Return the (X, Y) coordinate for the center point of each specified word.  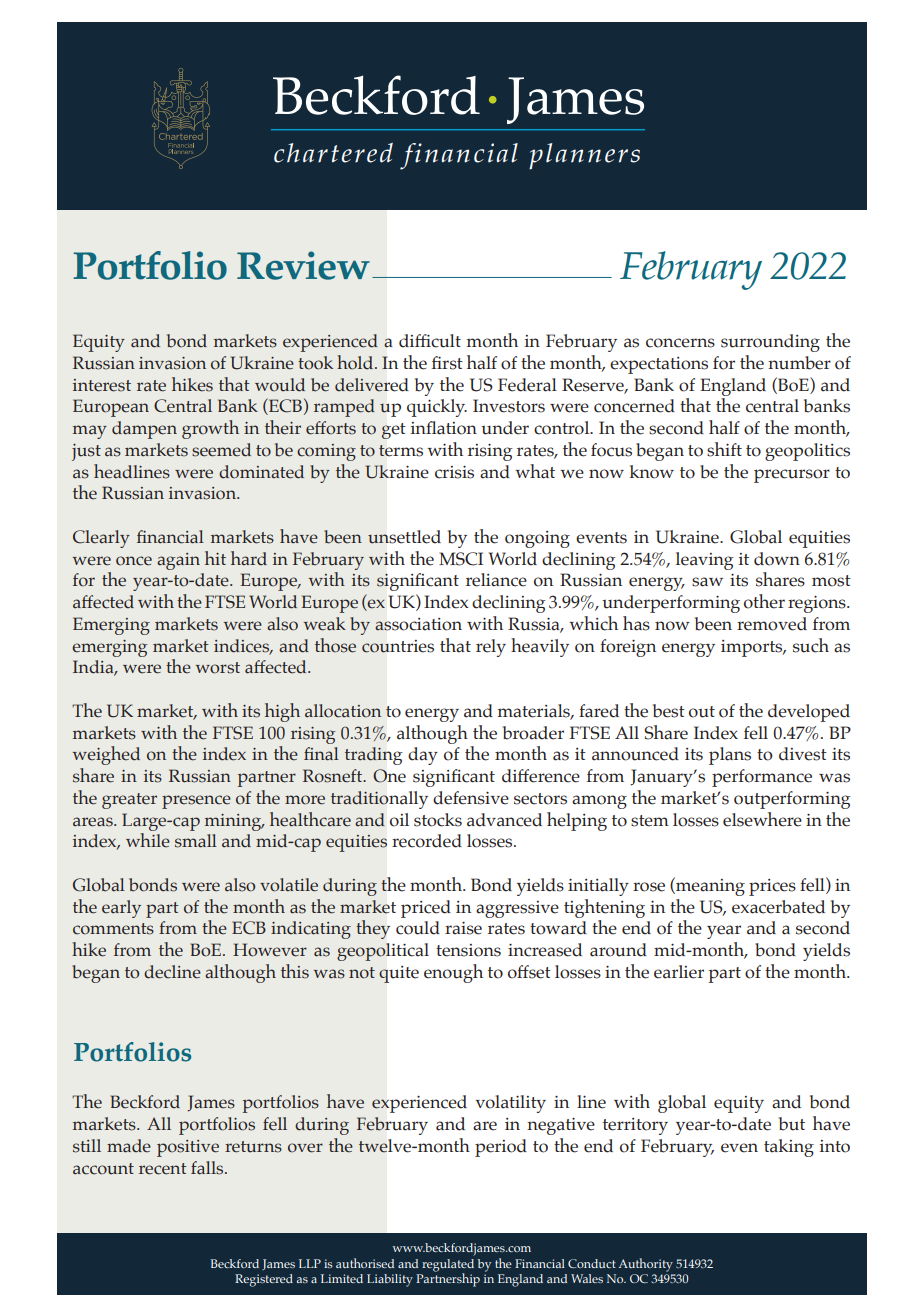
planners (584, 156)
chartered (333, 153)
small (196, 841)
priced (426, 909)
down (777, 559)
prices (772, 887)
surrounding (770, 343)
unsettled (404, 537)
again (178, 561)
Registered (264, 1280)
